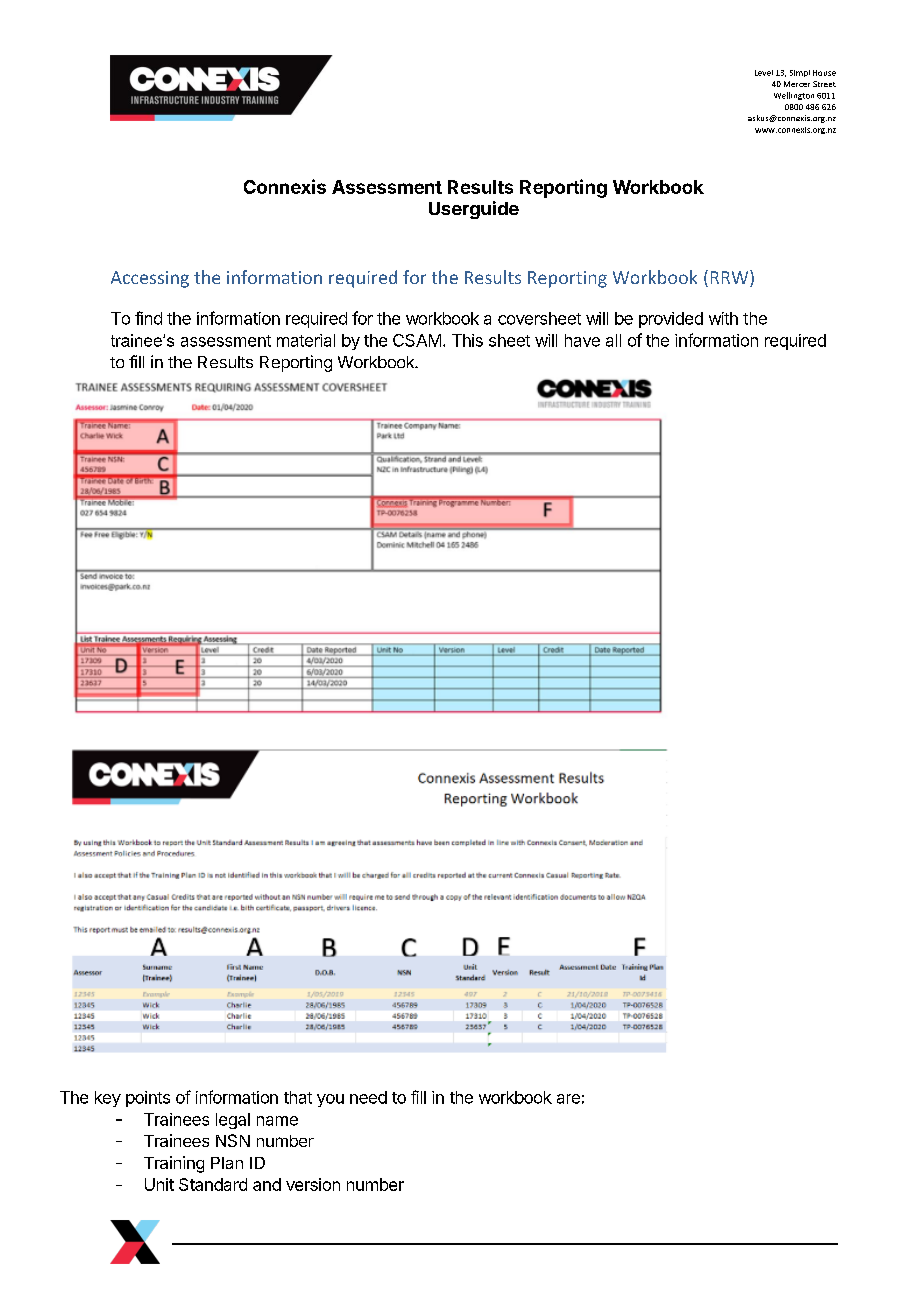 Image resolution: width=924 pixels, height=1309 pixels. What do you see at coordinates (568, 1099) in the image?
I see `are` at bounding box center [568, 1099].
